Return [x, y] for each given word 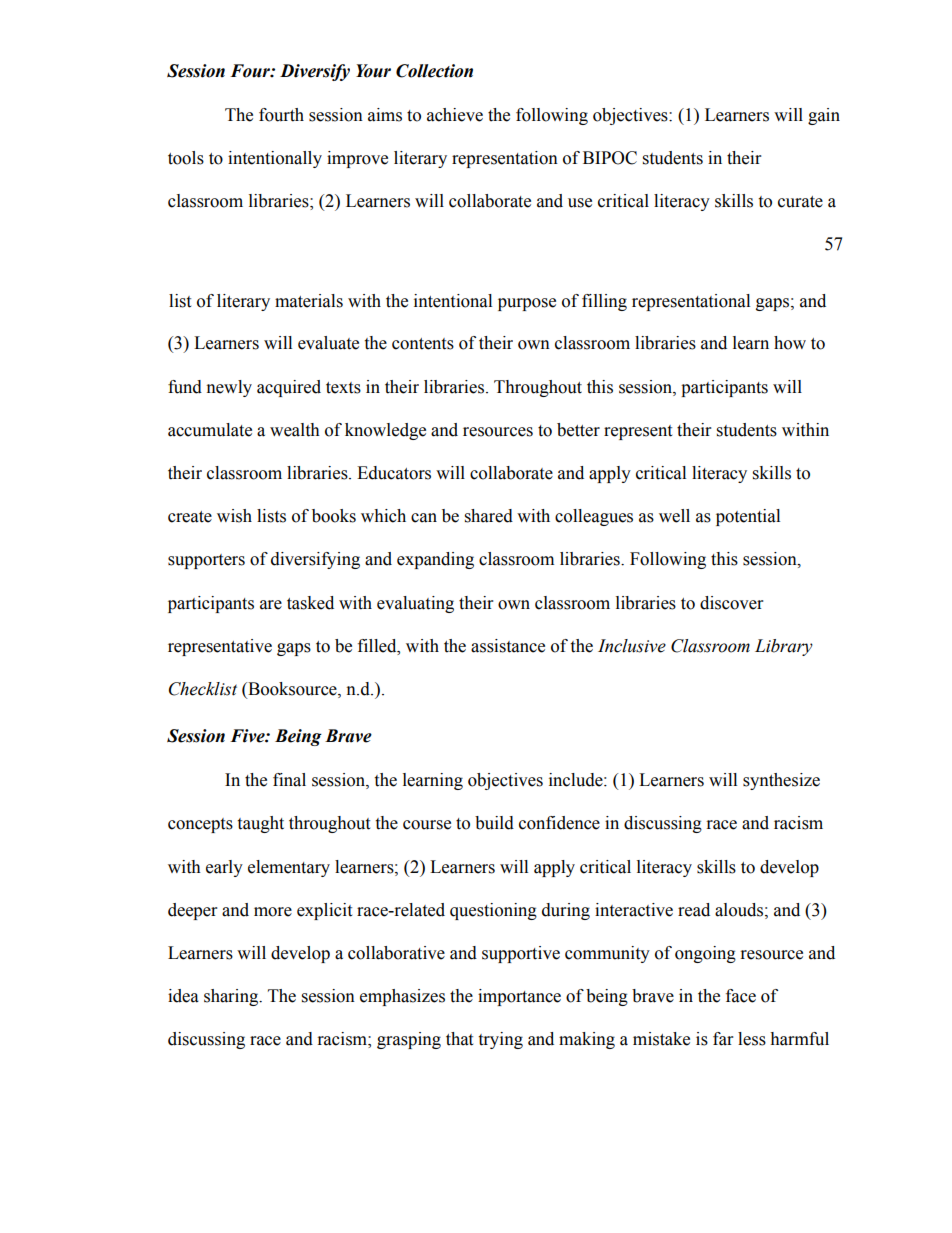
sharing [232, 997]
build [494, 823]
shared [489, 516]
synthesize [781, 781]
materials [309, 301]
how [790, 343]
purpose [527, 304]
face [741, 996]
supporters [206, 561]
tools [186, 158]
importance [519, 997]
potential [748, 517]
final [289, 780]
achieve [455, 115]
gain [824, 116]
